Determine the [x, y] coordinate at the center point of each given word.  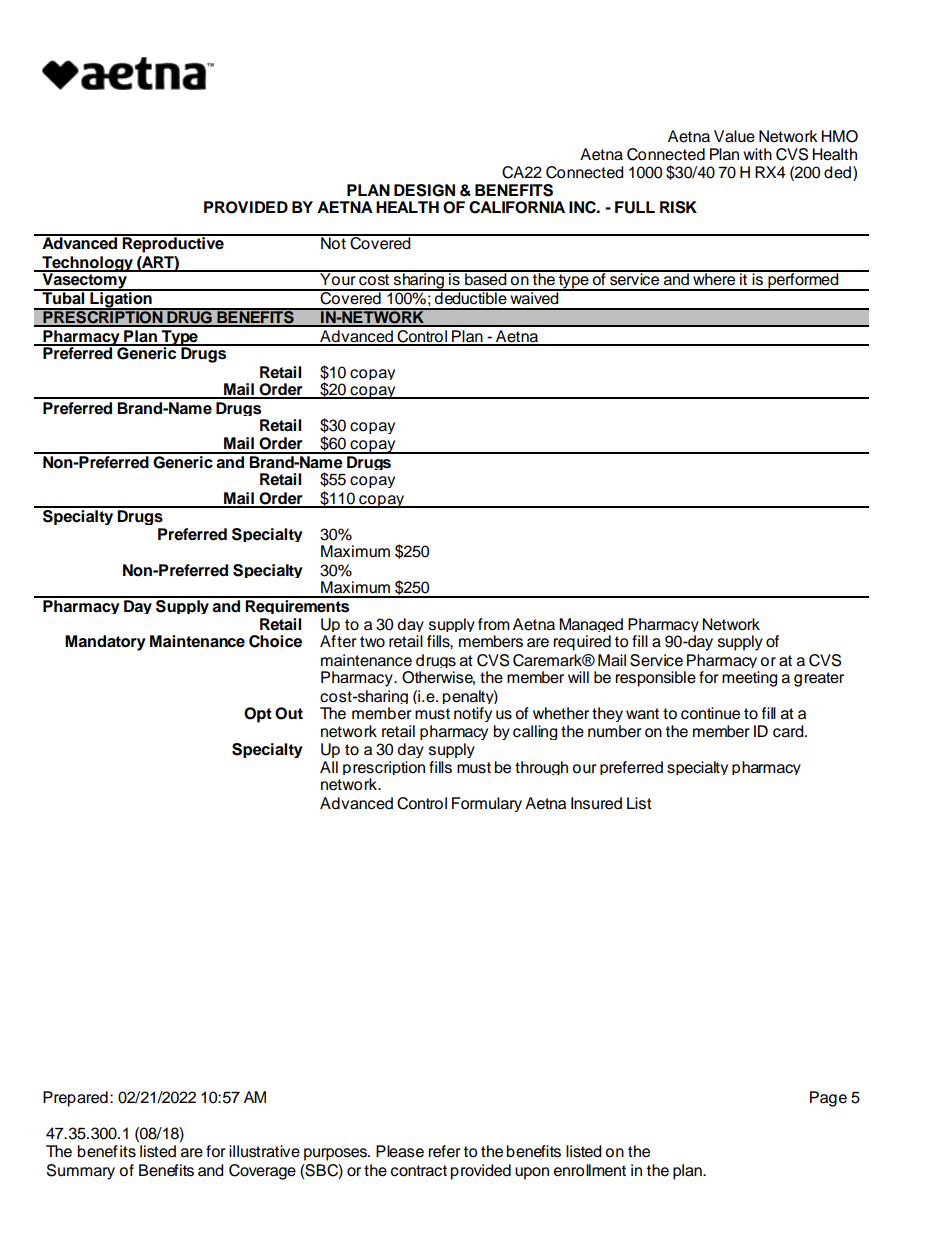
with [757, 154]
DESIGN [424, 190]
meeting [750, 679]
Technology [88, 265]
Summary [81, 1172]
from [494, 624]
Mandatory [105, 643]
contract [419, 1171]
